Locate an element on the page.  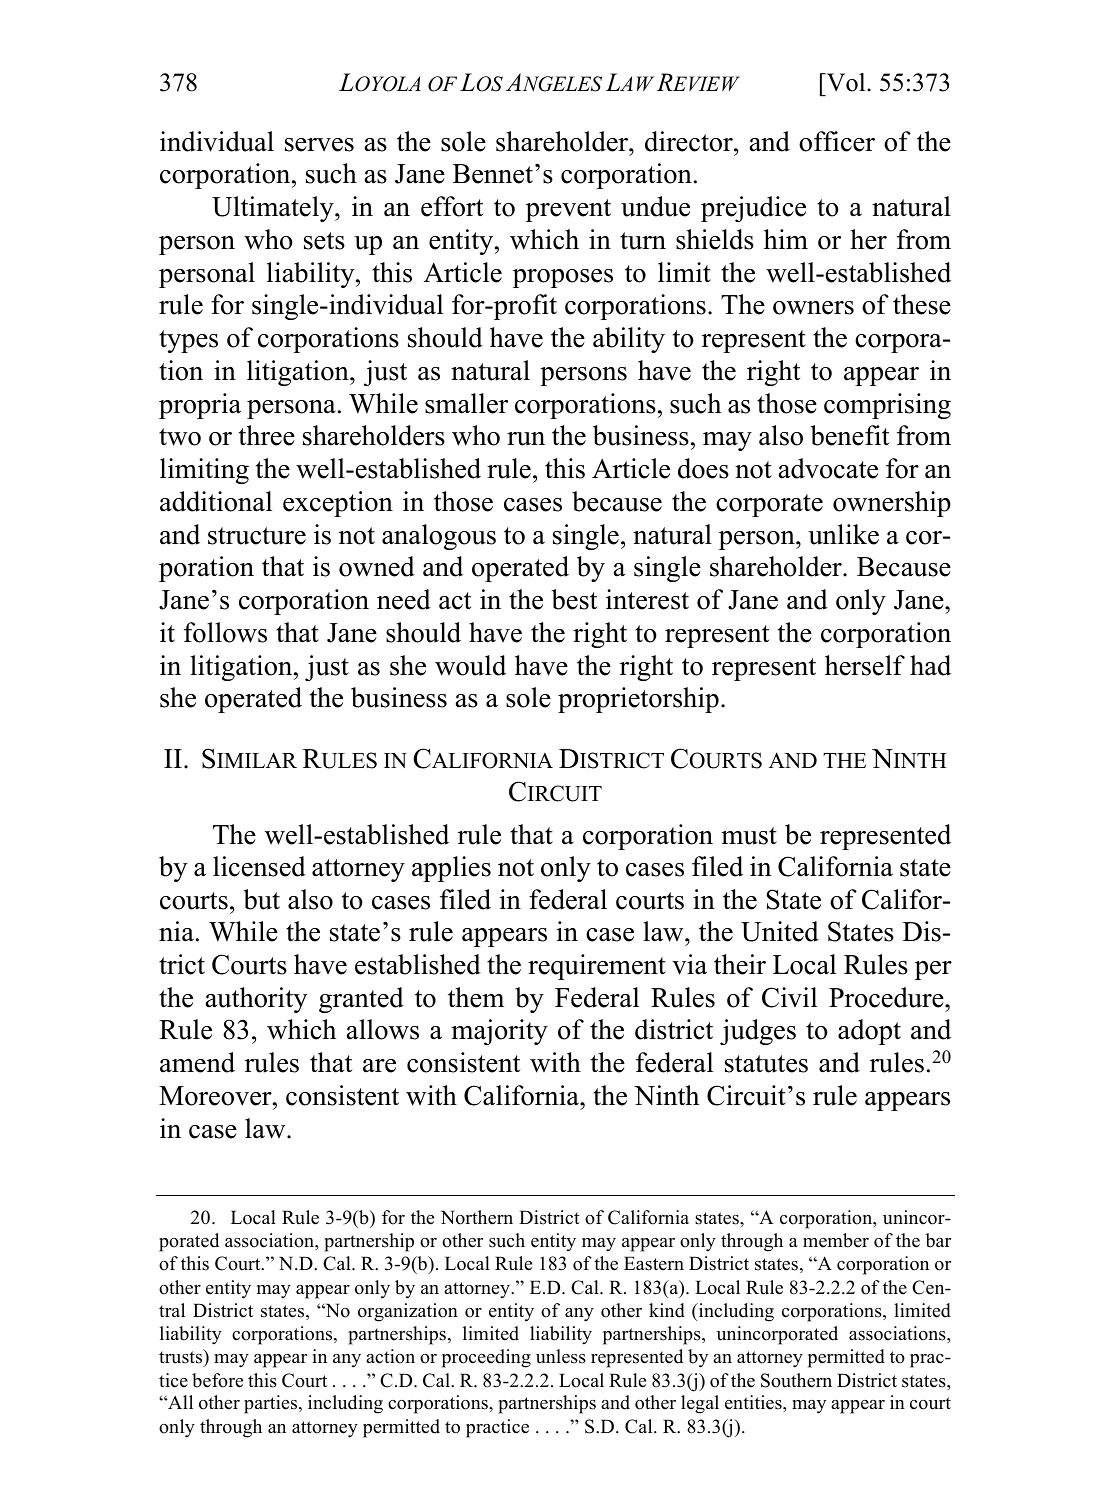
applies is located at coordinates (451, 869).
